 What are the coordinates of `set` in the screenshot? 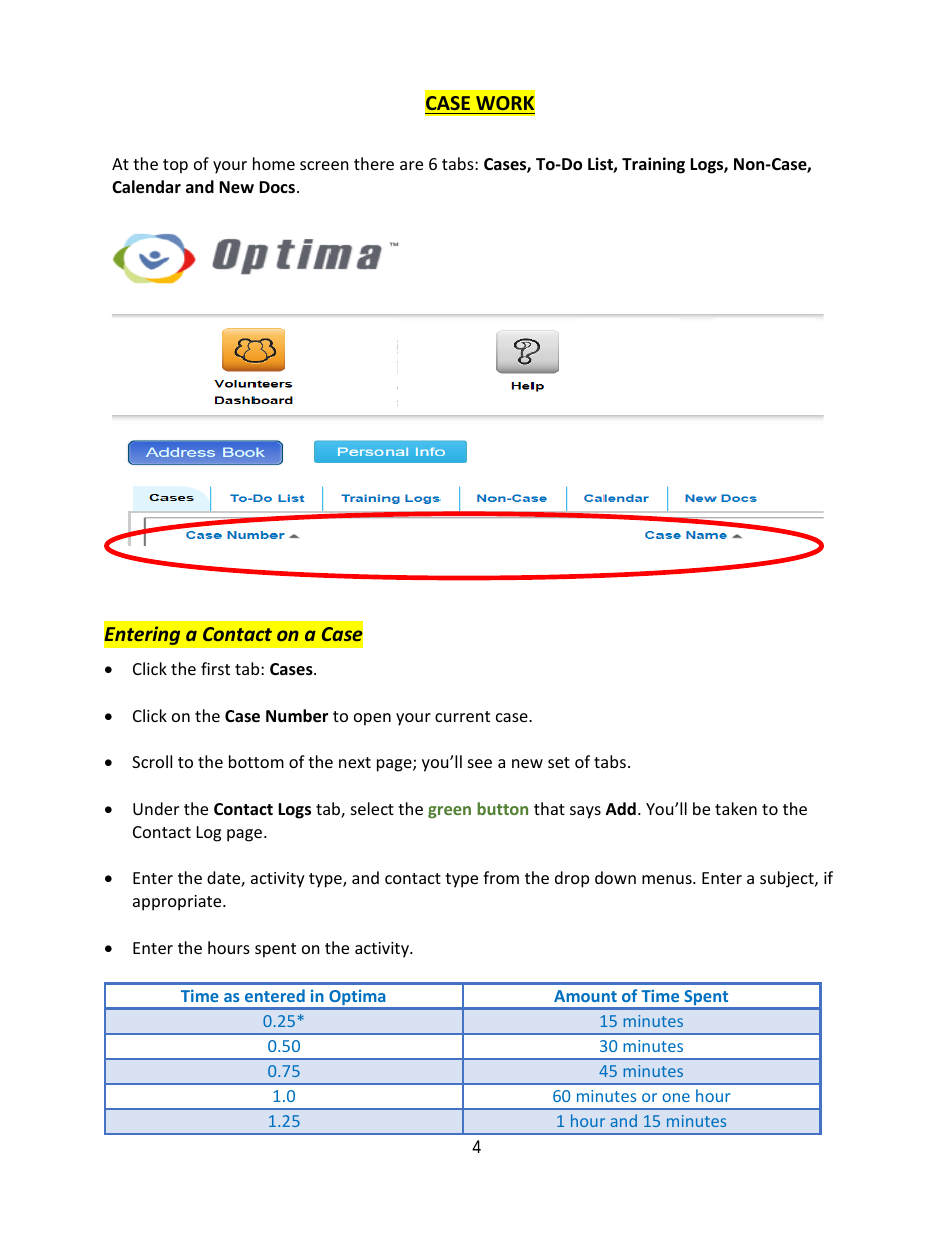 It's located at (559, 762).
